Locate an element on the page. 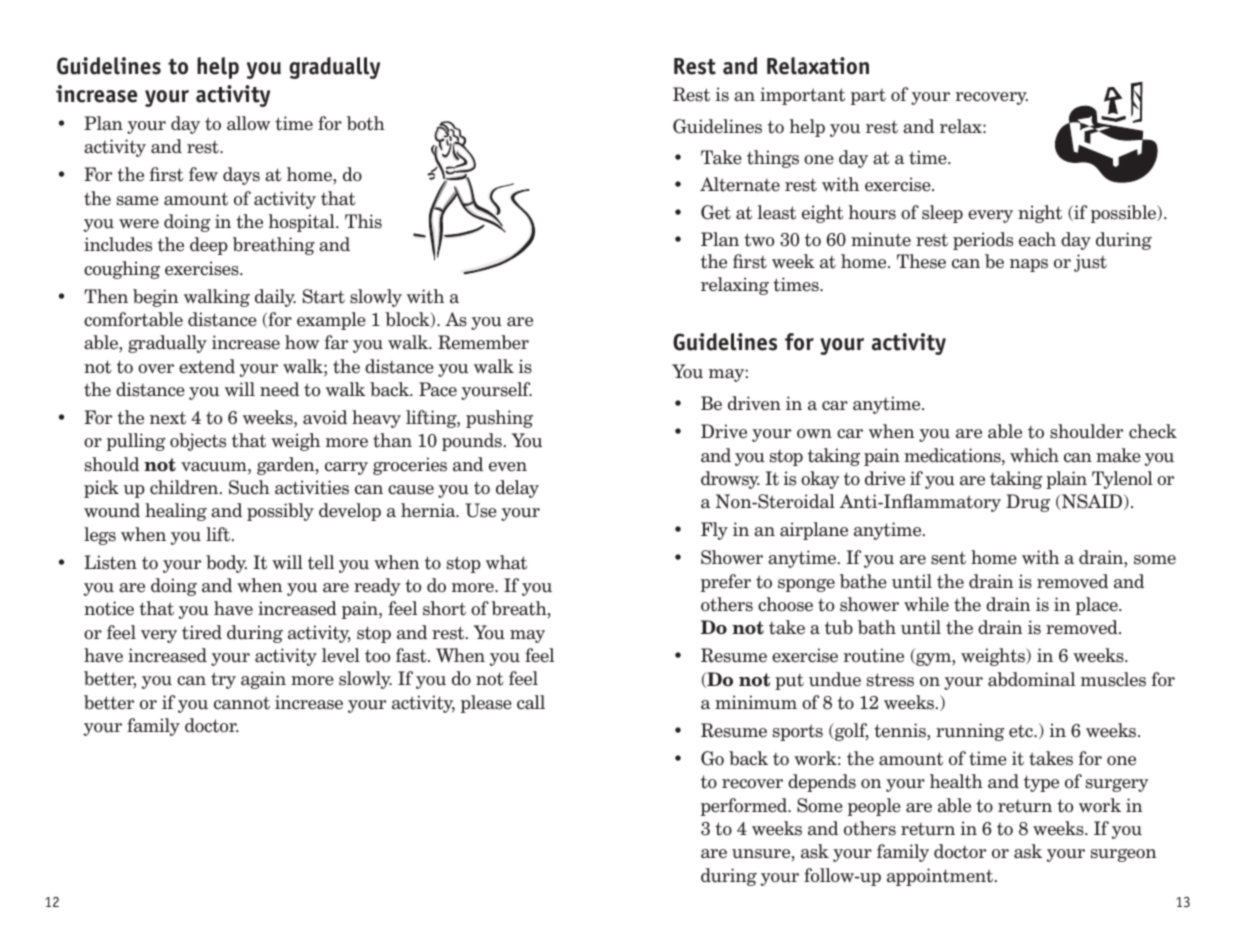  things is located at coordinates (773, 159).
